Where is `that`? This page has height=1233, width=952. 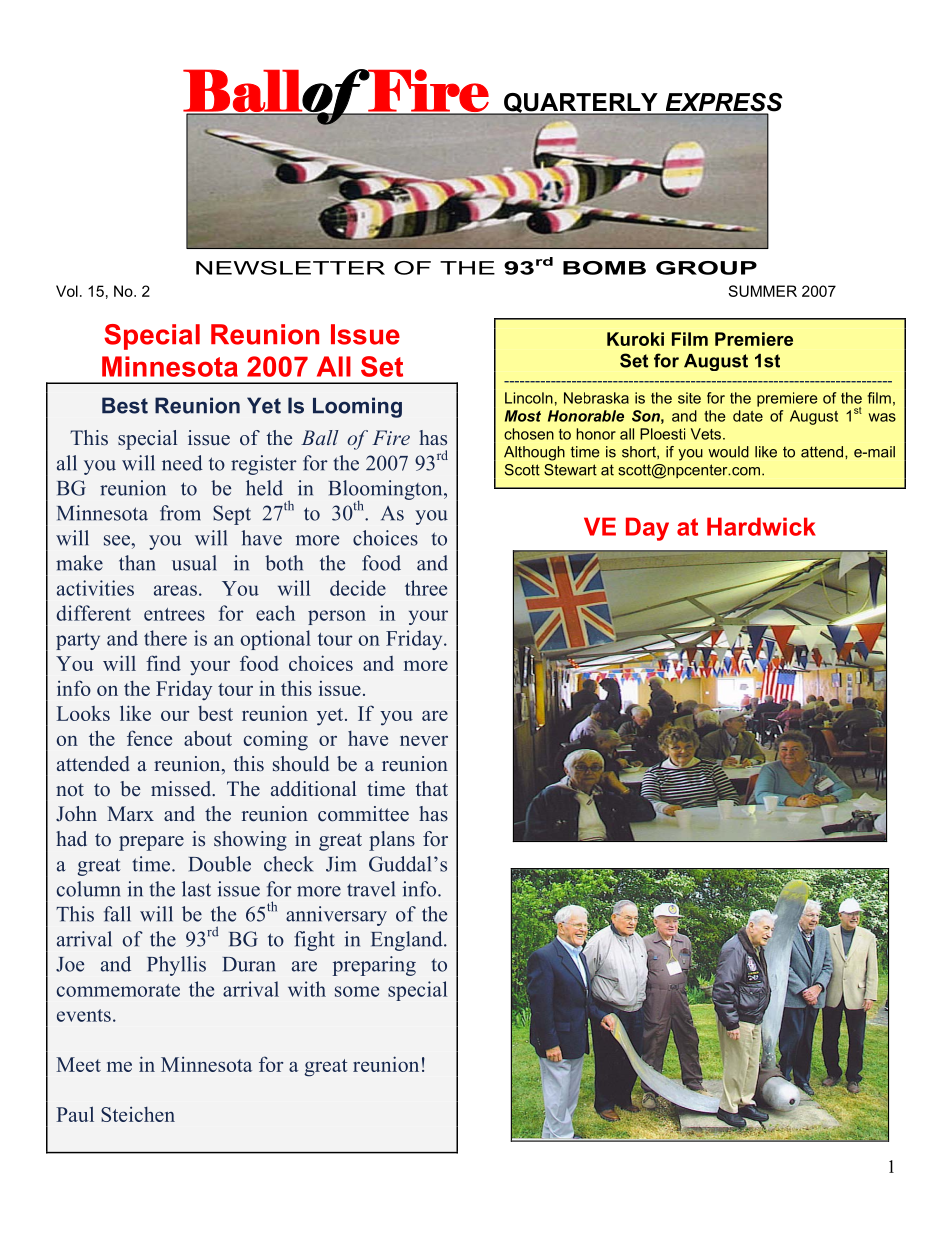 that is located at coordinates (431, 788).
